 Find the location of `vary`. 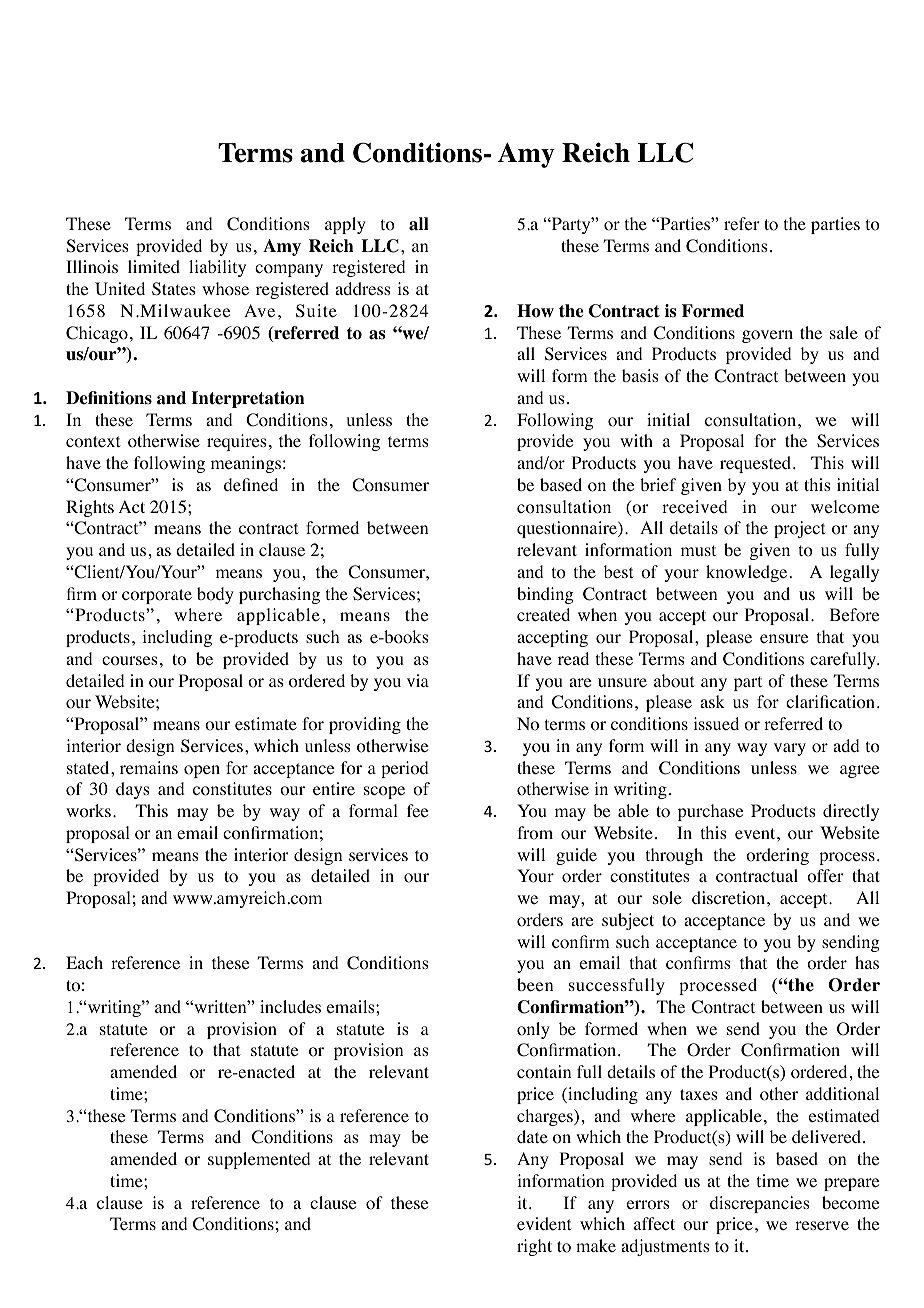

vary is located at coordinates (790, 749).
